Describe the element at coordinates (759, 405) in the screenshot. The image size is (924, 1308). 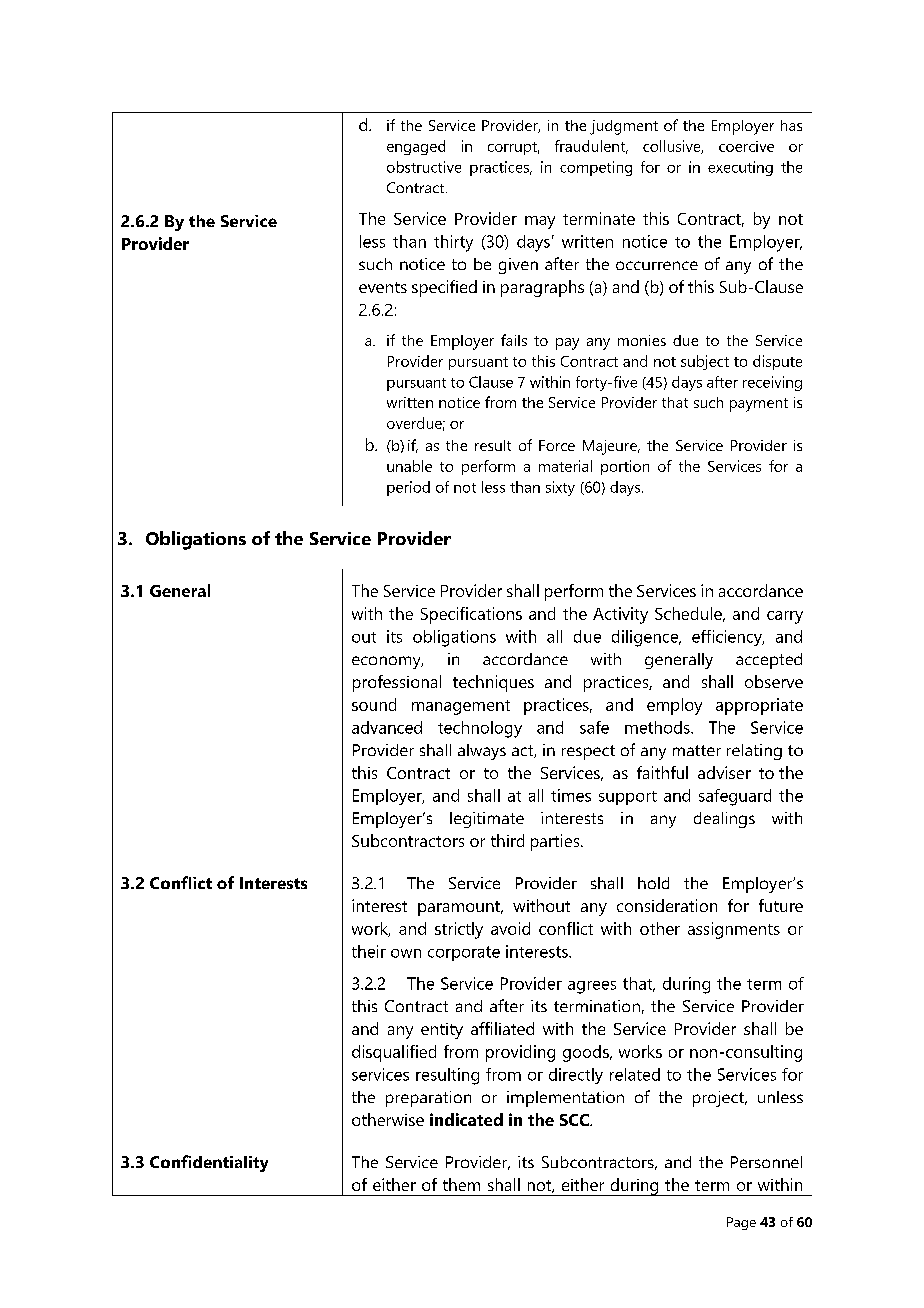
I see `payment` at that location.
